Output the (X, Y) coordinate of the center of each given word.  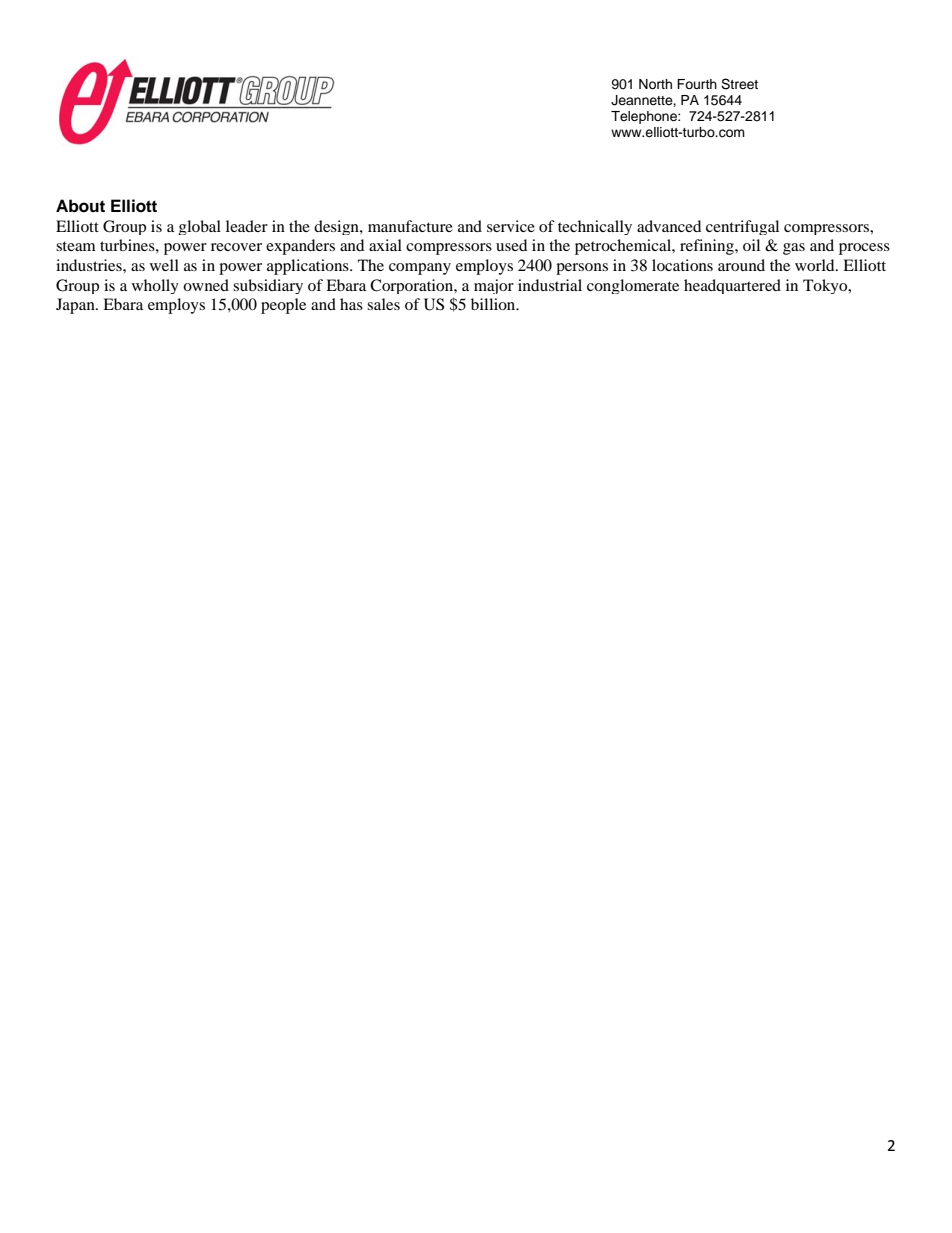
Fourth (697, 84)
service (511, 226)
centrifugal (742, 227)
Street (739, 84)
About (80, 206)
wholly (155, 286)
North (655, 84)
